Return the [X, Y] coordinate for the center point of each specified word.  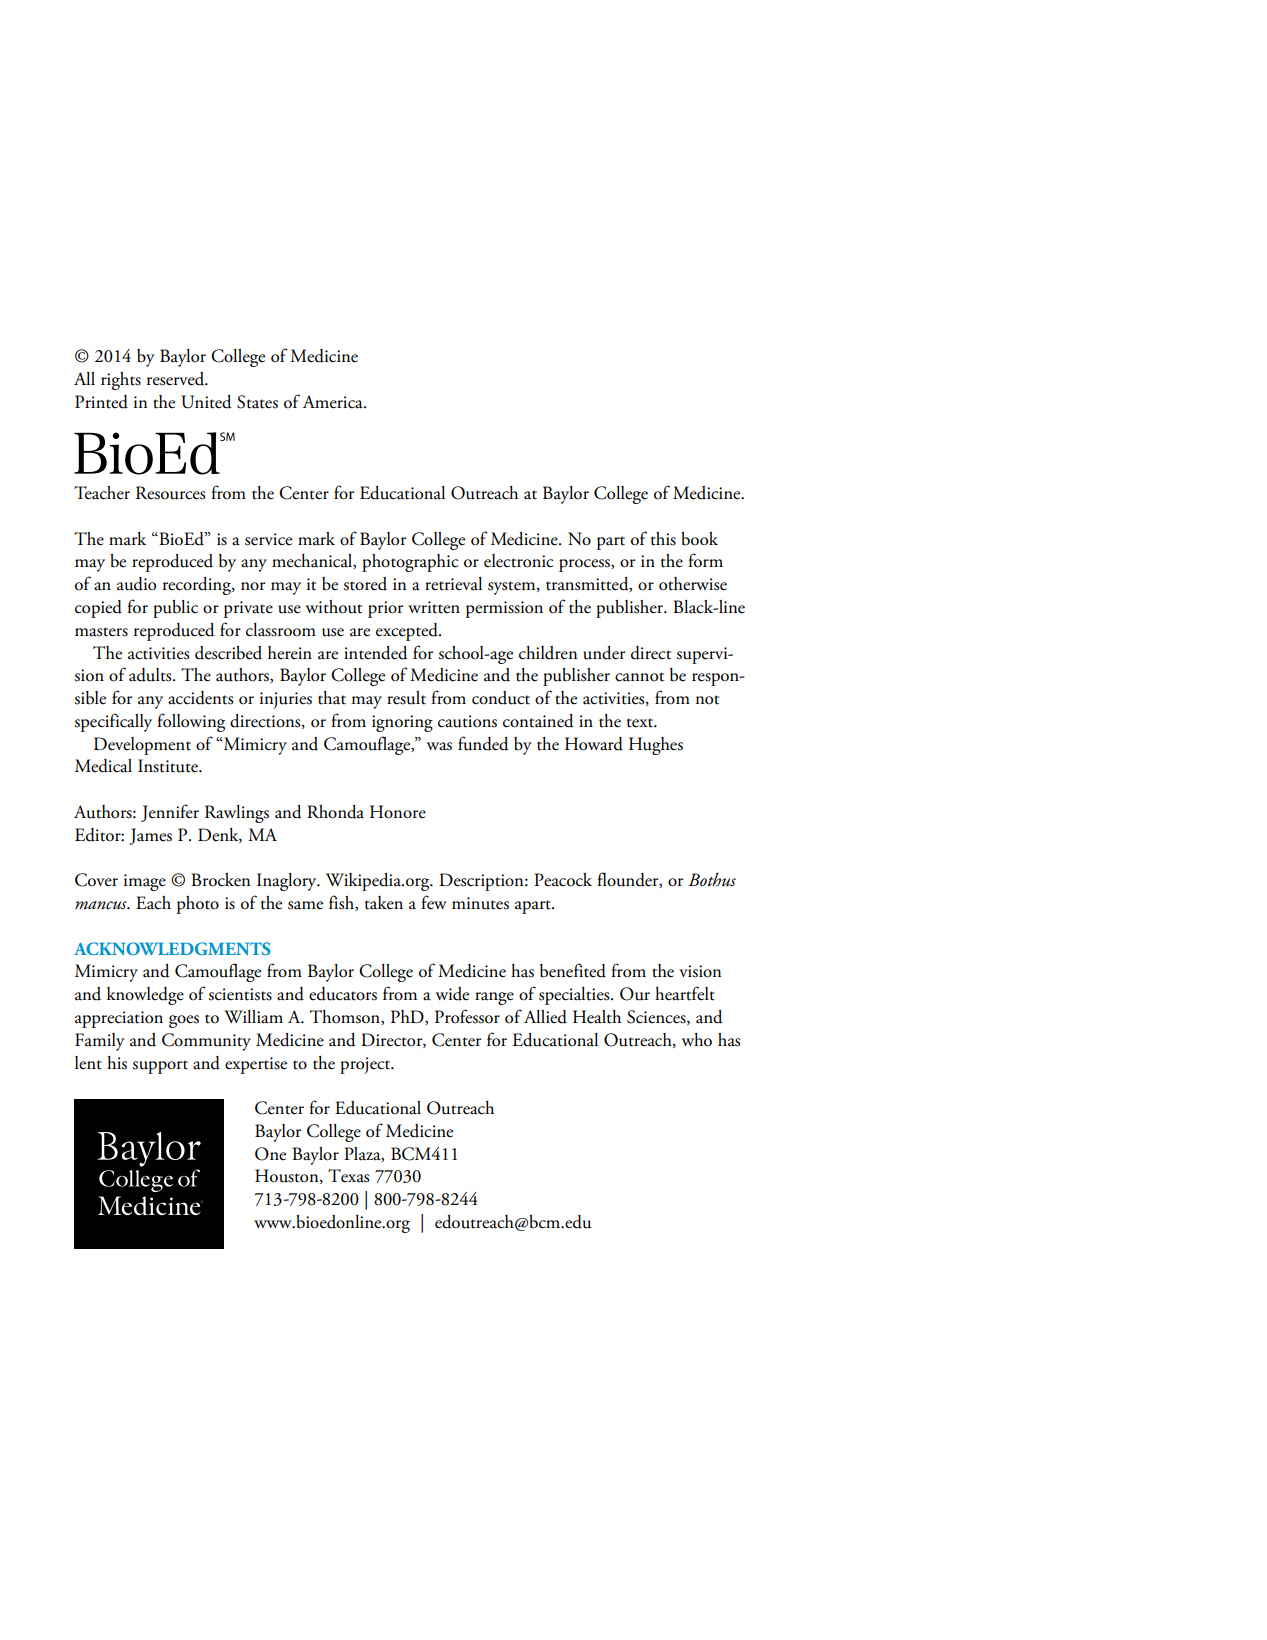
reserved [177, 379]
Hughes [656, 746]
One [270, 1154]
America [333, 402]
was [439, 746]
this [663, 539]
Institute [169, 766]
